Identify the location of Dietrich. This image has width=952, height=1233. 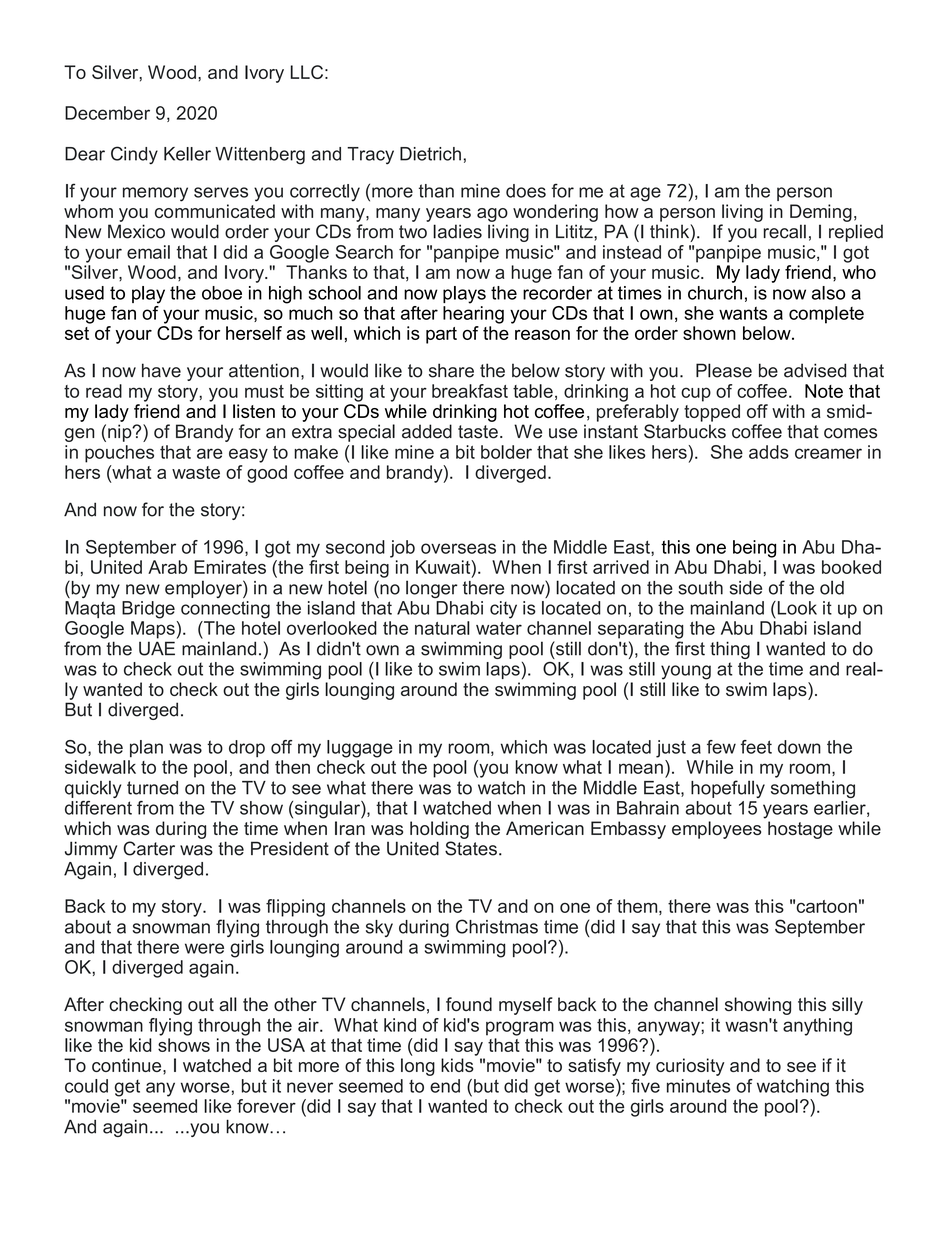
(430, 154).
